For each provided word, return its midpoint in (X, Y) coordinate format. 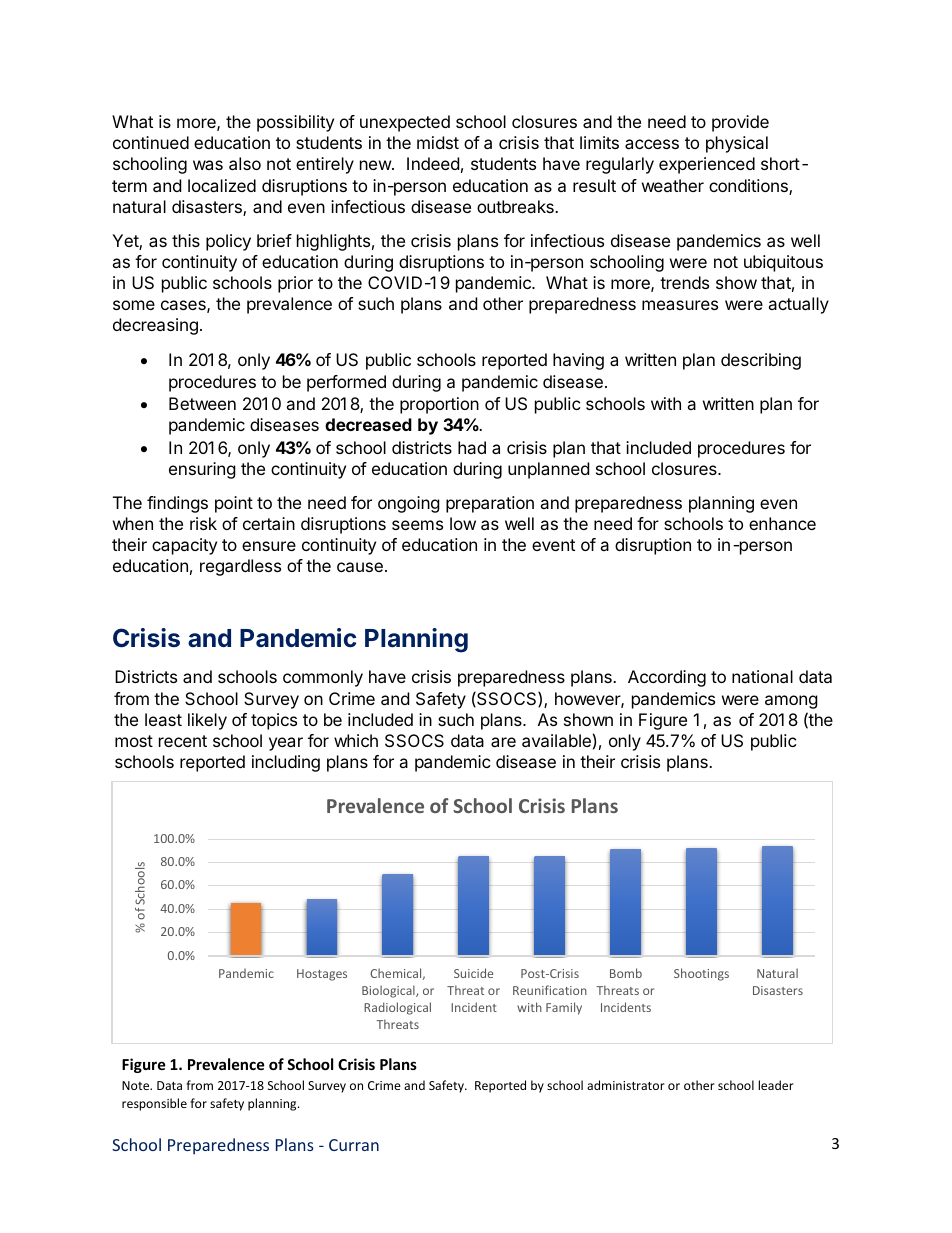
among (791, 702)
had (472, 447)
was (208, 165)
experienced (707, 165)
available (556, 740)
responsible (154, 1104)
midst (438, 142)
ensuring (202, 470)
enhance (782, 523)
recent (183, 741)
